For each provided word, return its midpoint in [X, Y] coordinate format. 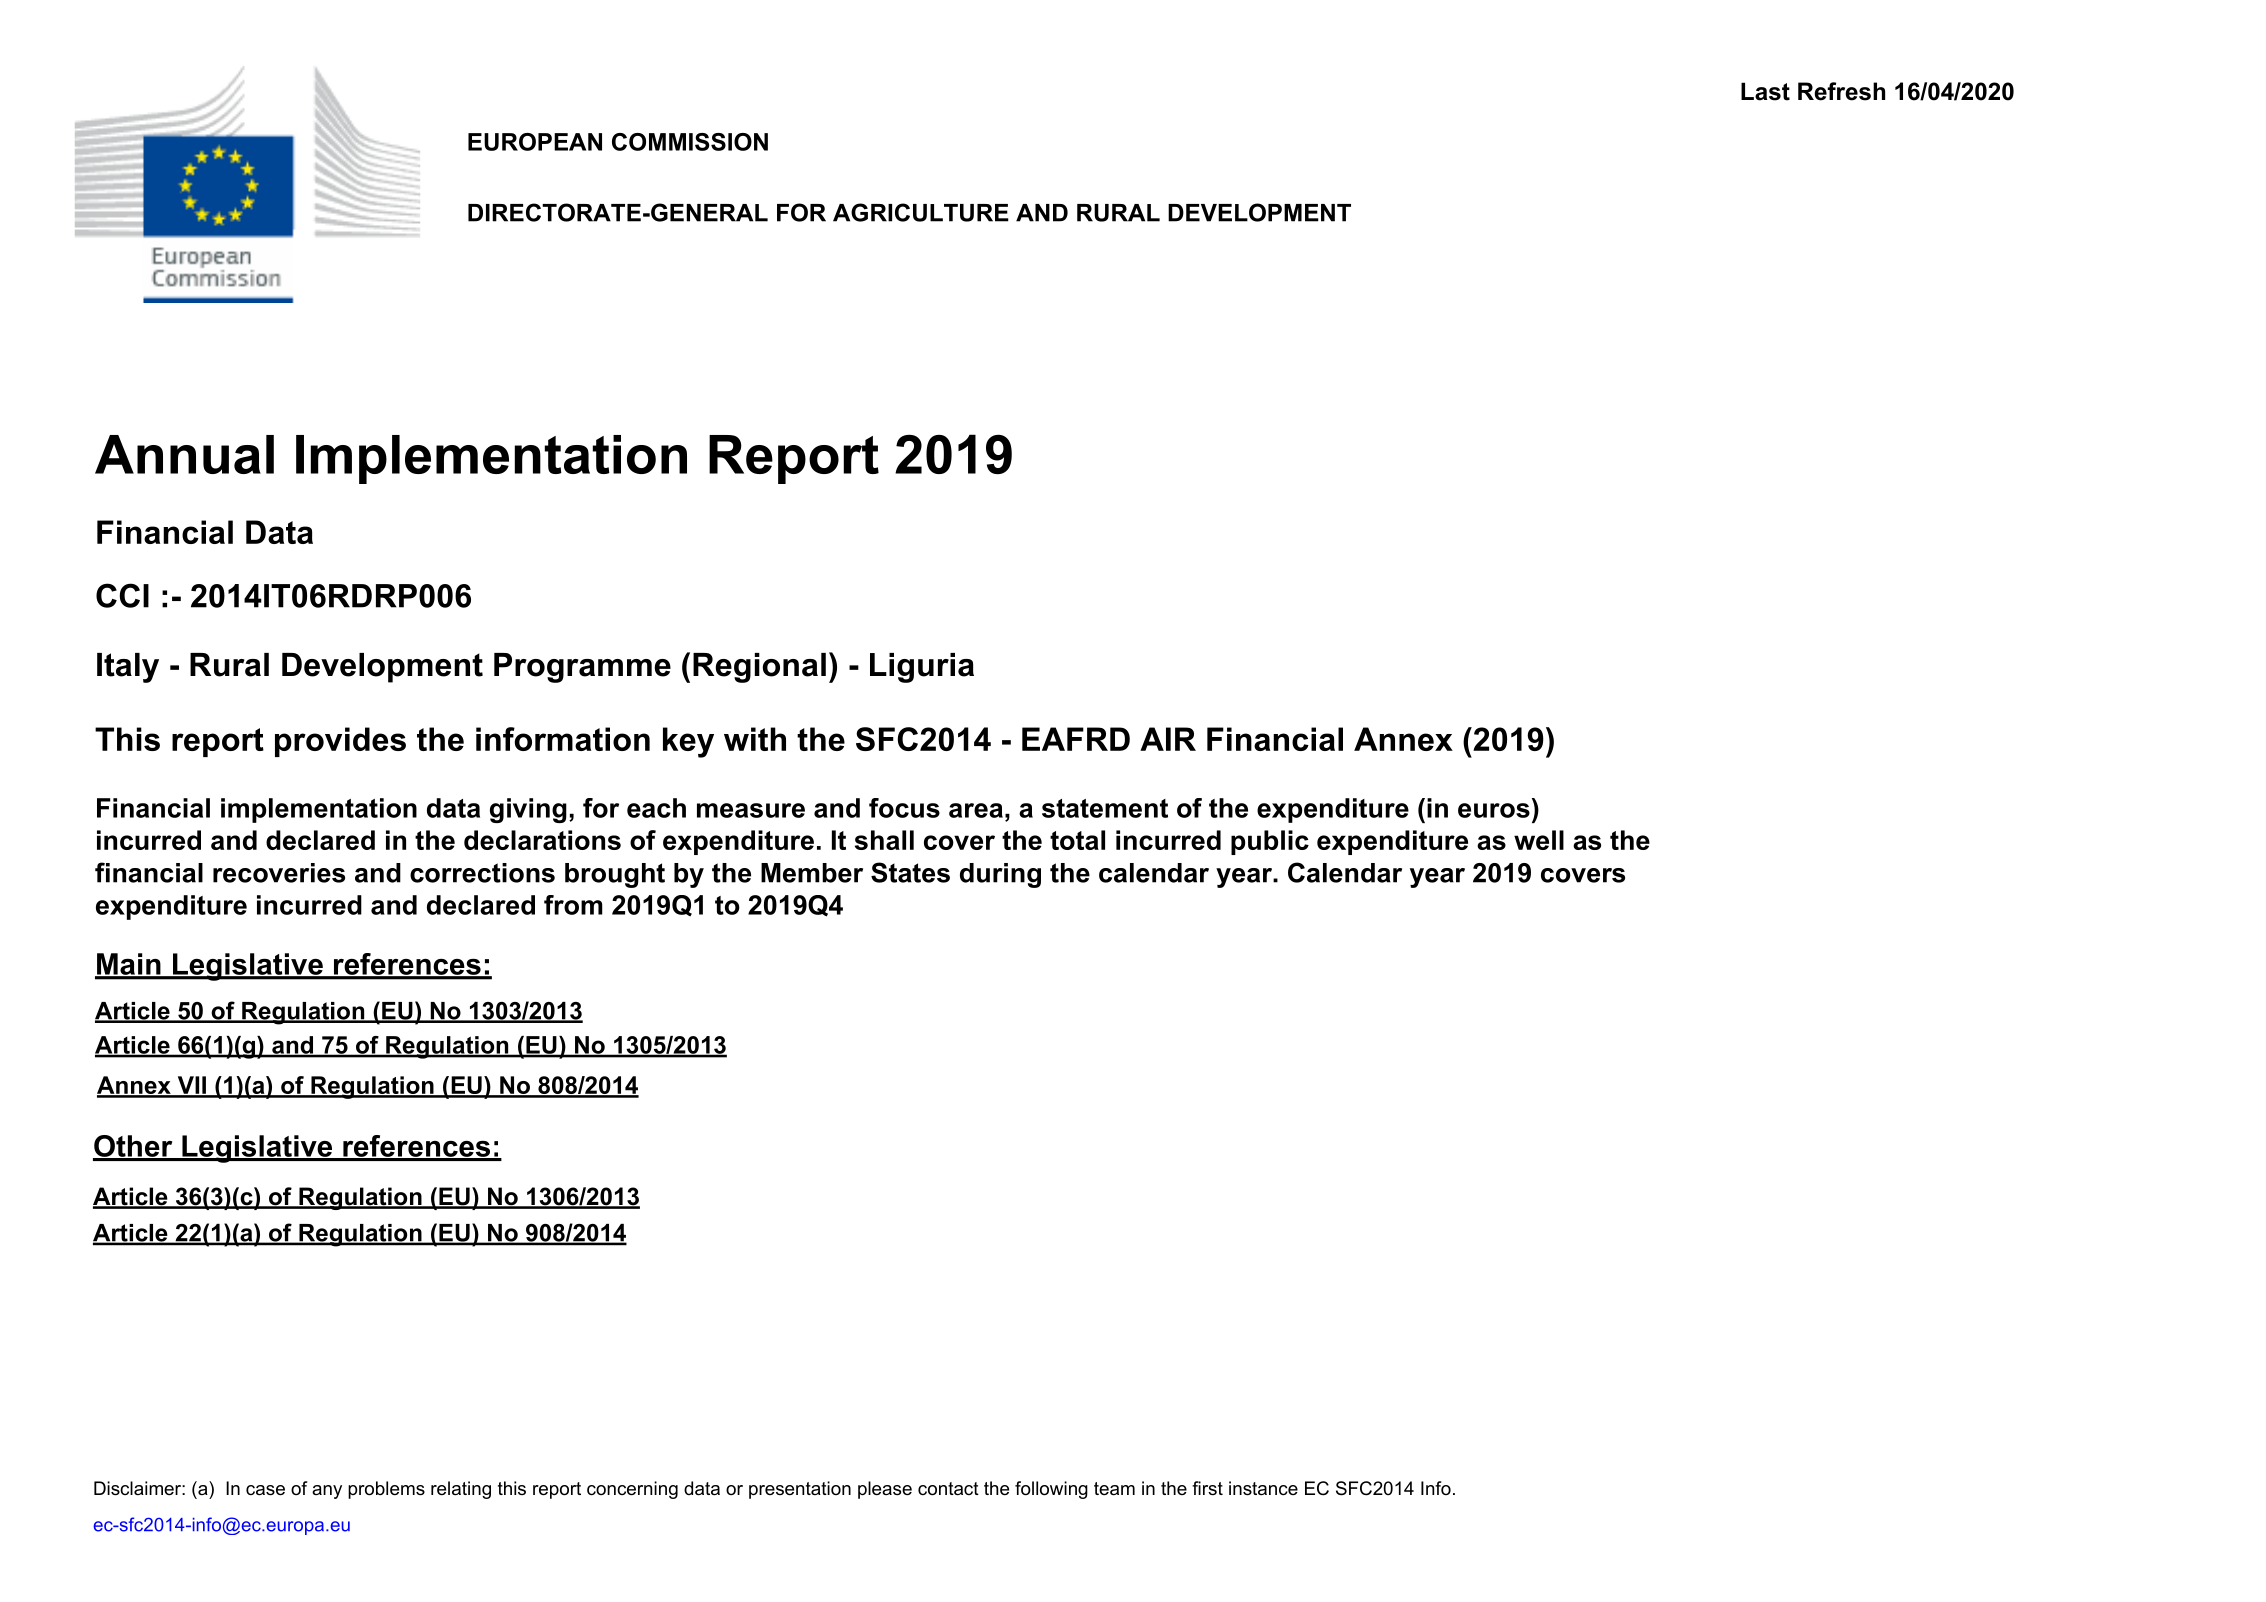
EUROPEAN [535, 142]
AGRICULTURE [921, 212]
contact [948, 1489]
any [327, 1492]
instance [1263, 1488]
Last [1765, 91]
